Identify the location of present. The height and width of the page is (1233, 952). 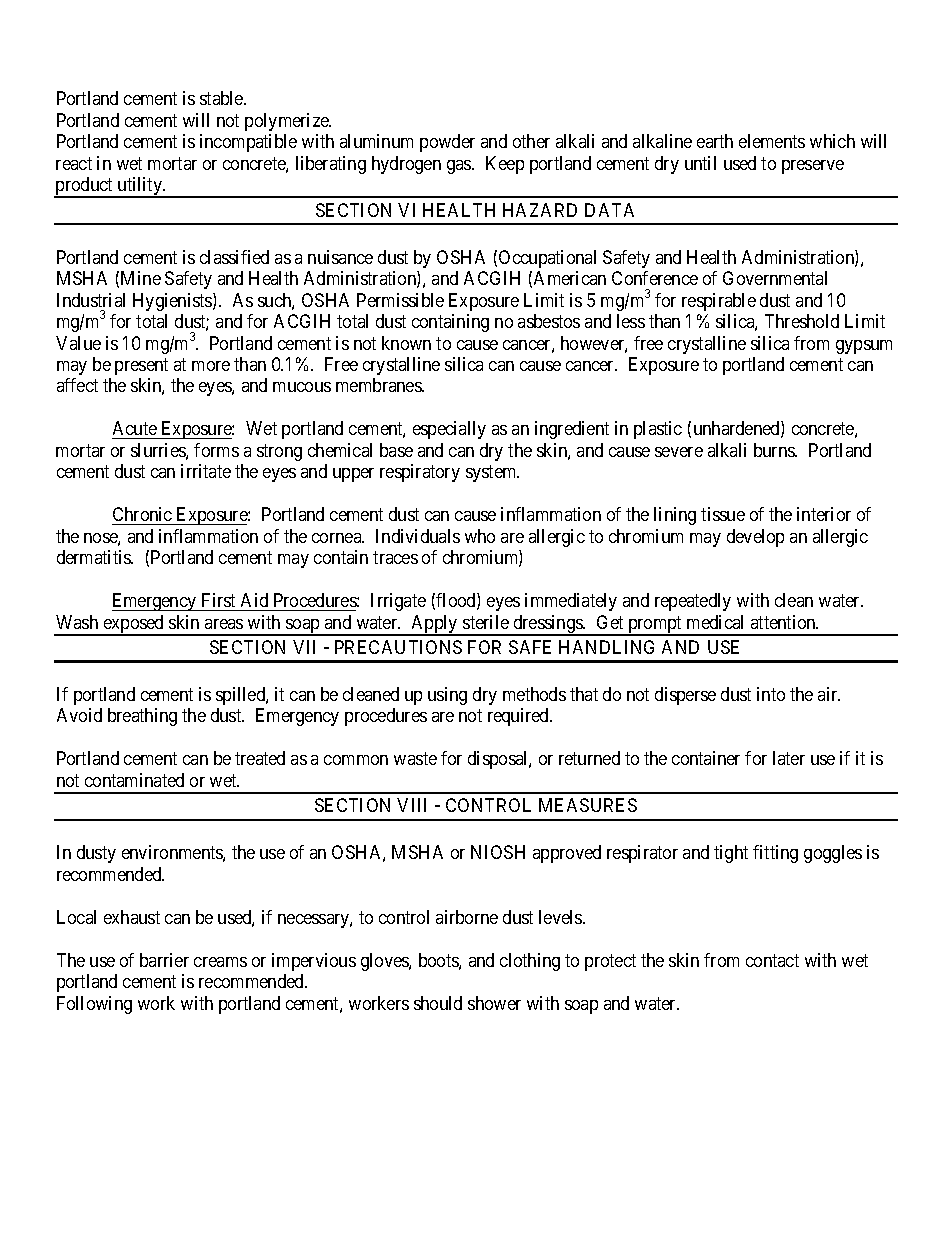
(141, 366).
